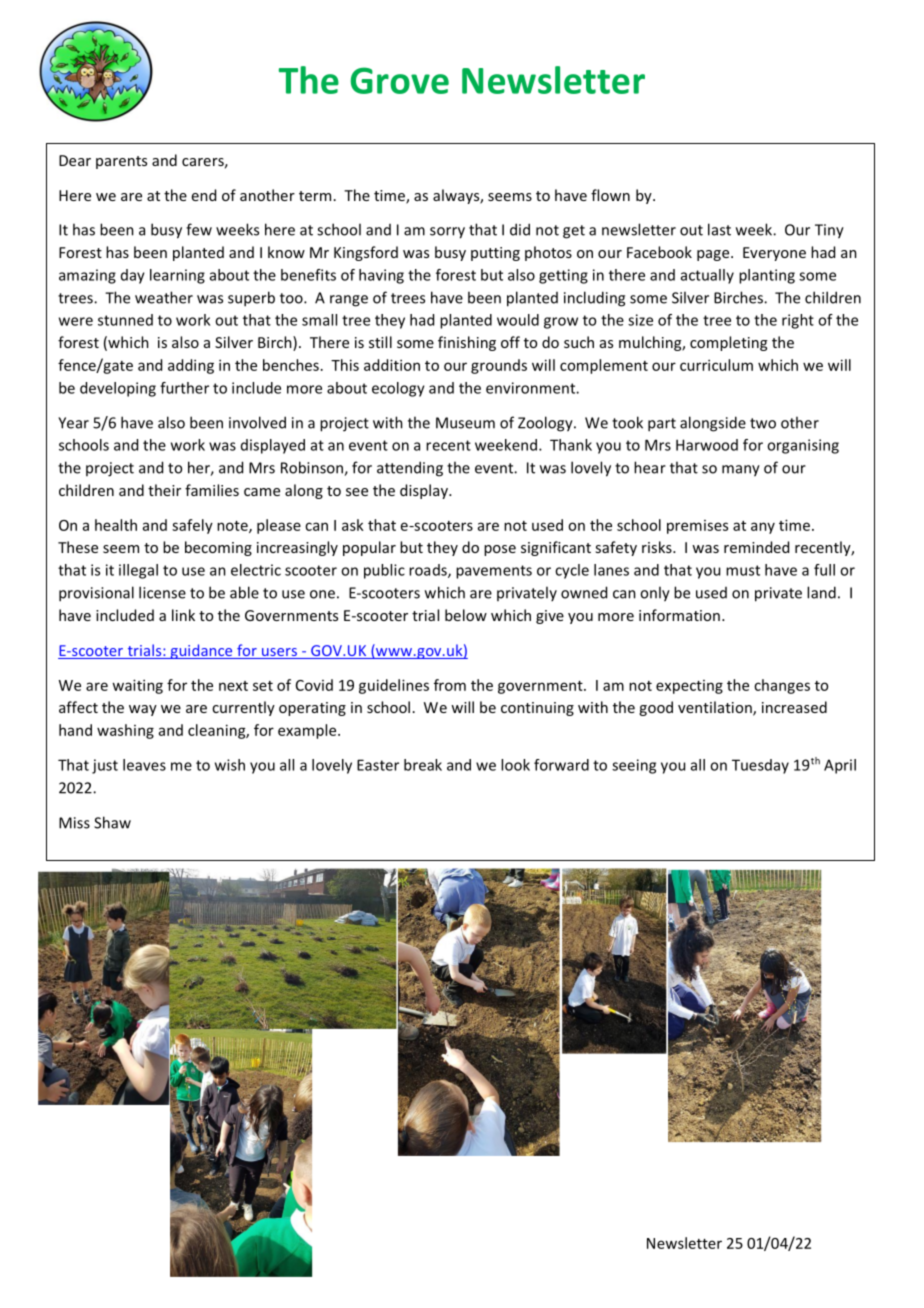 The width and height of the page is (924, 1308). I want to click on many, so click(741, 471).
